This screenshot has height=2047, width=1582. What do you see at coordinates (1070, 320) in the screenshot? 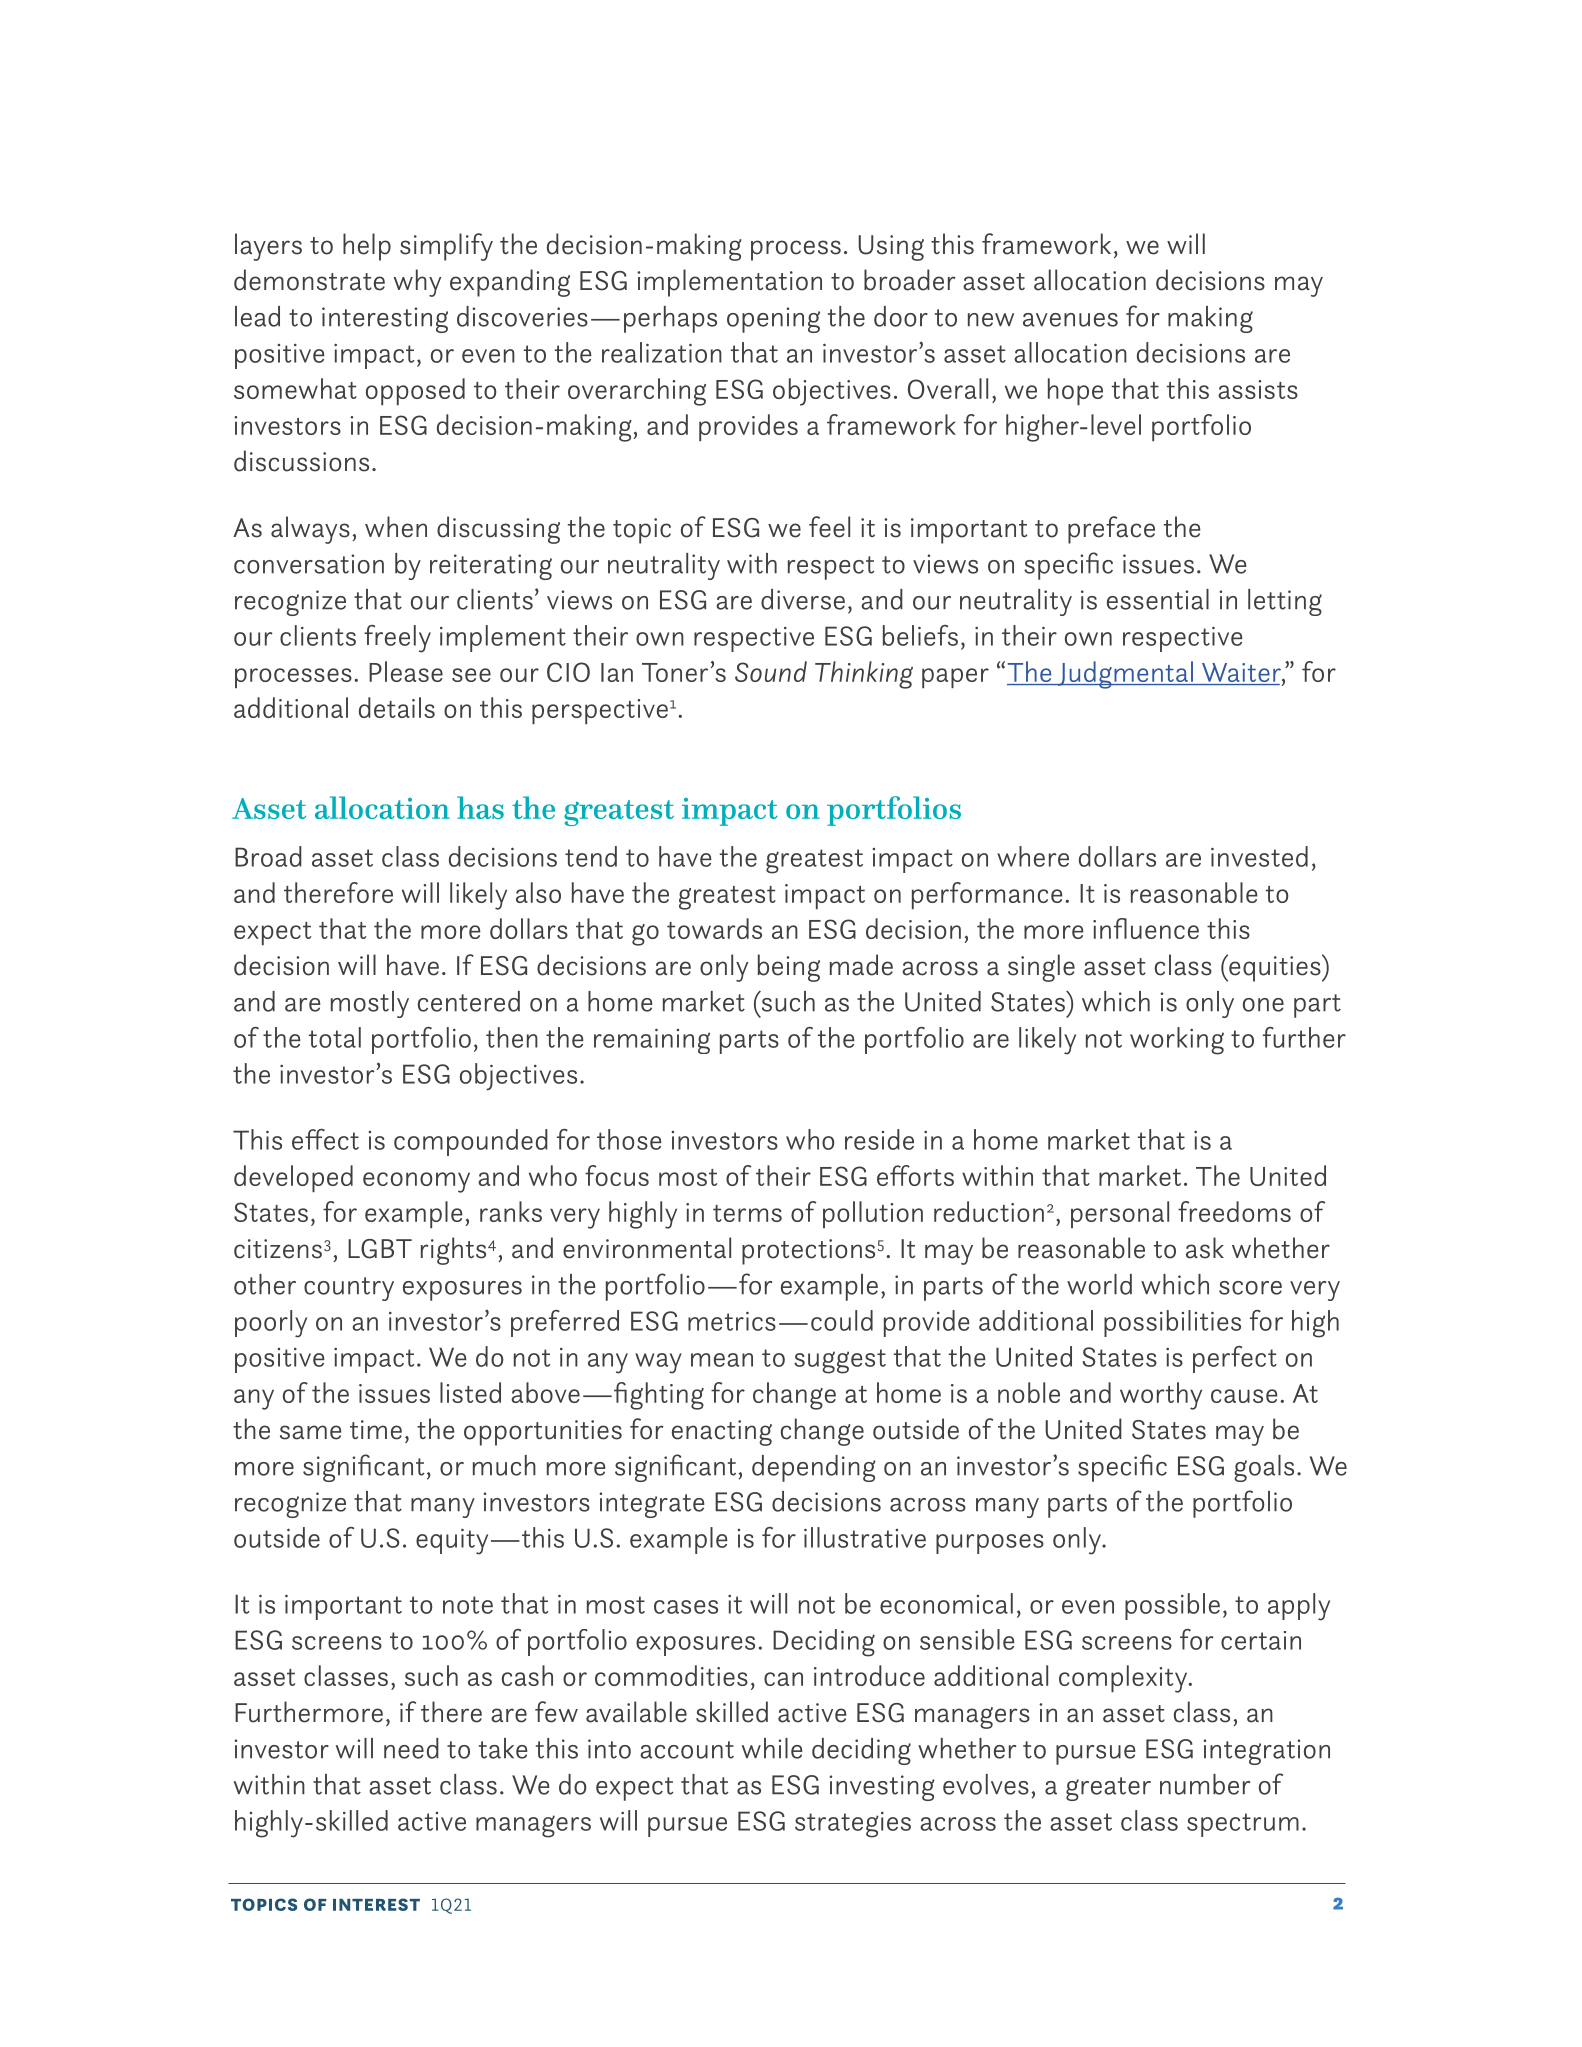
I see `avenues` at bounding box center [1070, 320].
